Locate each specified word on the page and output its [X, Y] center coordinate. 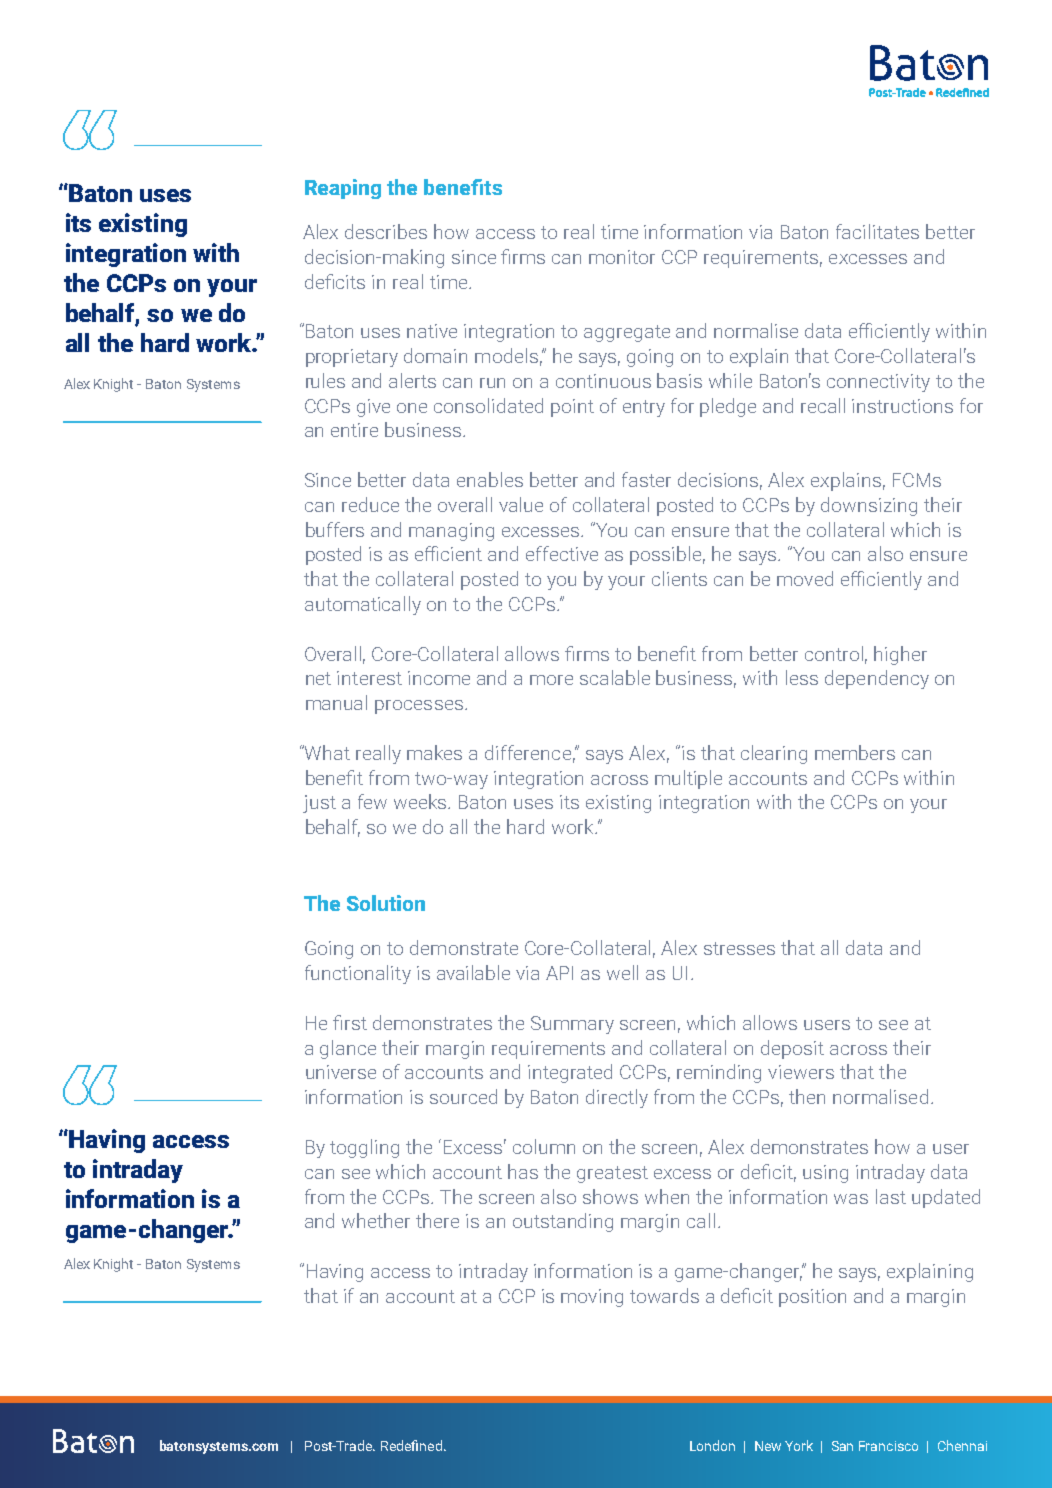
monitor [622, 257]
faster [646, 479]
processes [419, 707]
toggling [364, 1148]
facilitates [877, 231]
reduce [370, 504]
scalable [615, 677]
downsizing [869, 506]
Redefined [411, 1445]
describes [386, 231]
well [622, 972]
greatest [612, 1174]
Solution [386, 903]
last [891, 1196]
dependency [877, 679]
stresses [739, 948]
